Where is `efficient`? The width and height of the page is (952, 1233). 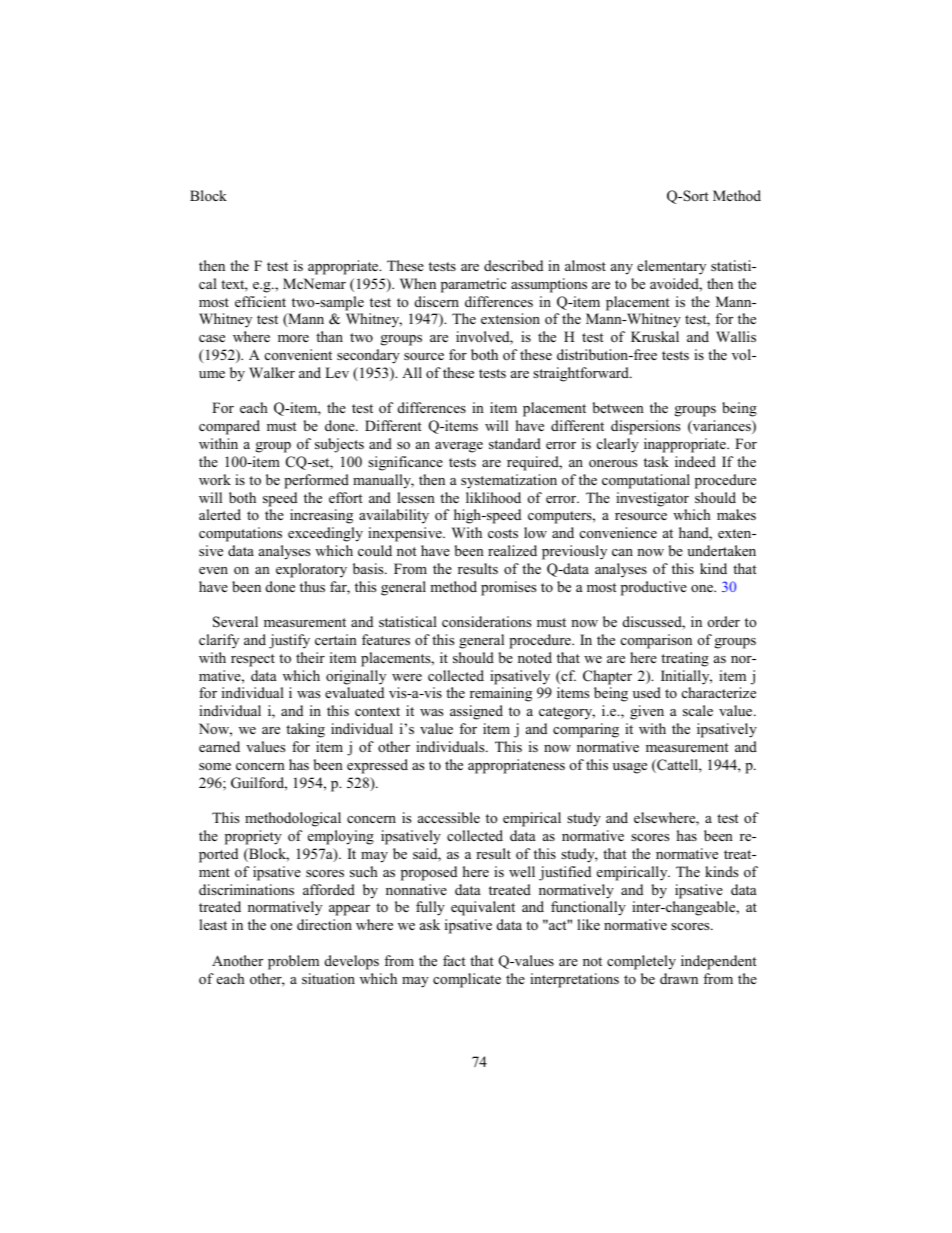
efficient is located at coordinates (260, 301).
